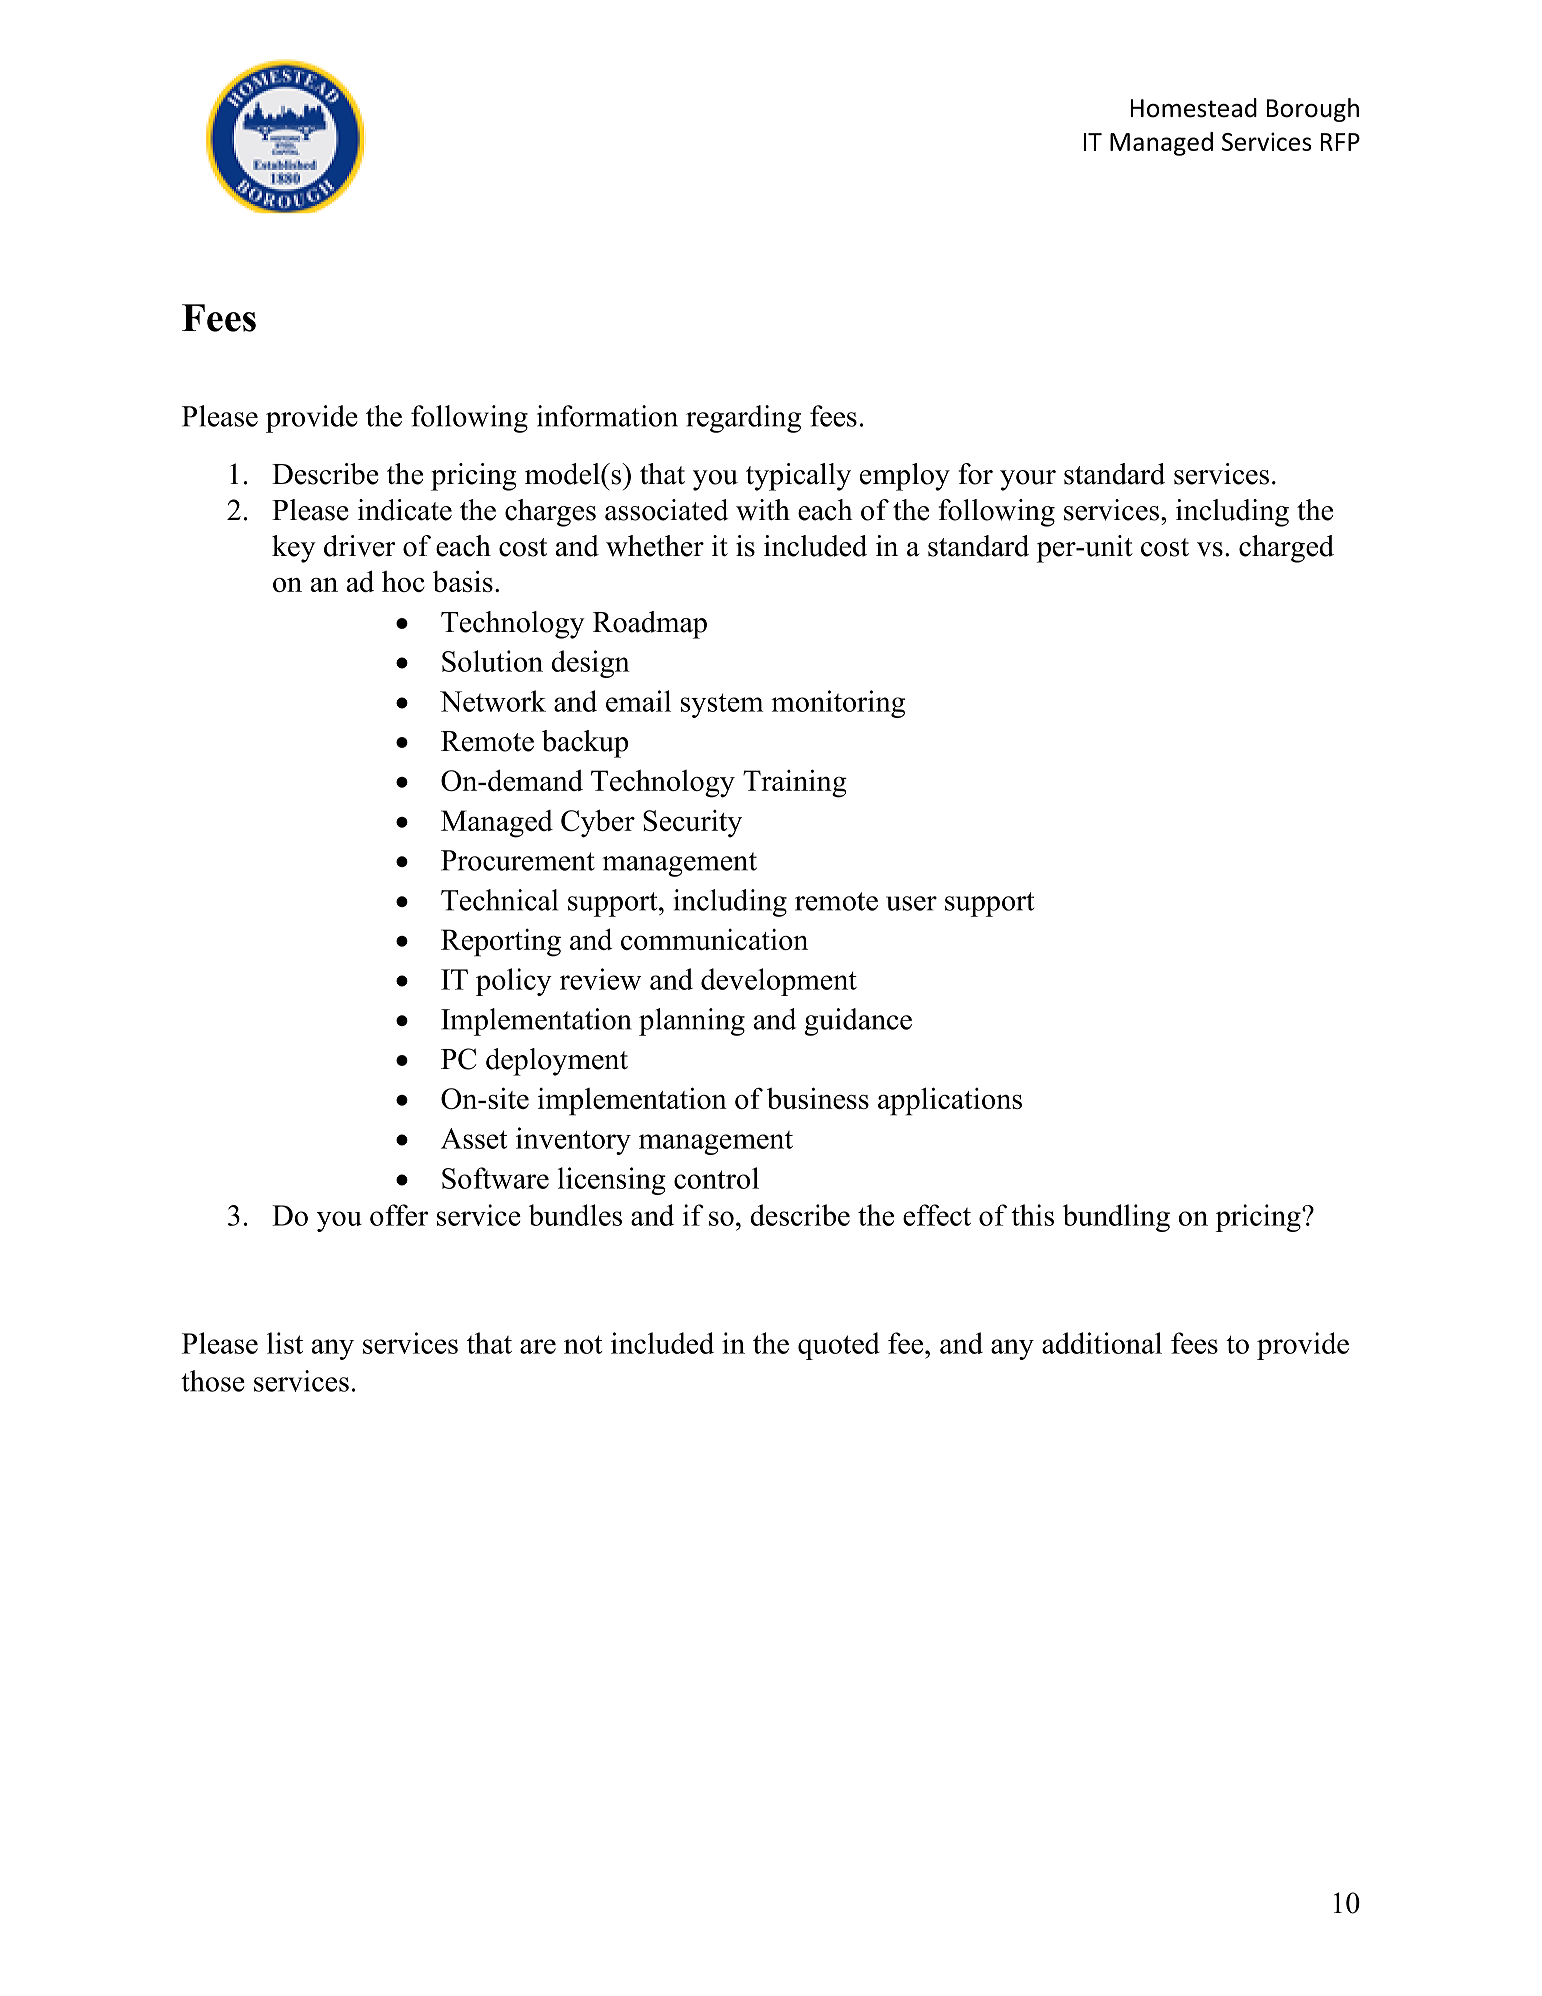 The width and height of the screenshot is (1542, 1996). I want to click on additional, so click(1102, 1343).
